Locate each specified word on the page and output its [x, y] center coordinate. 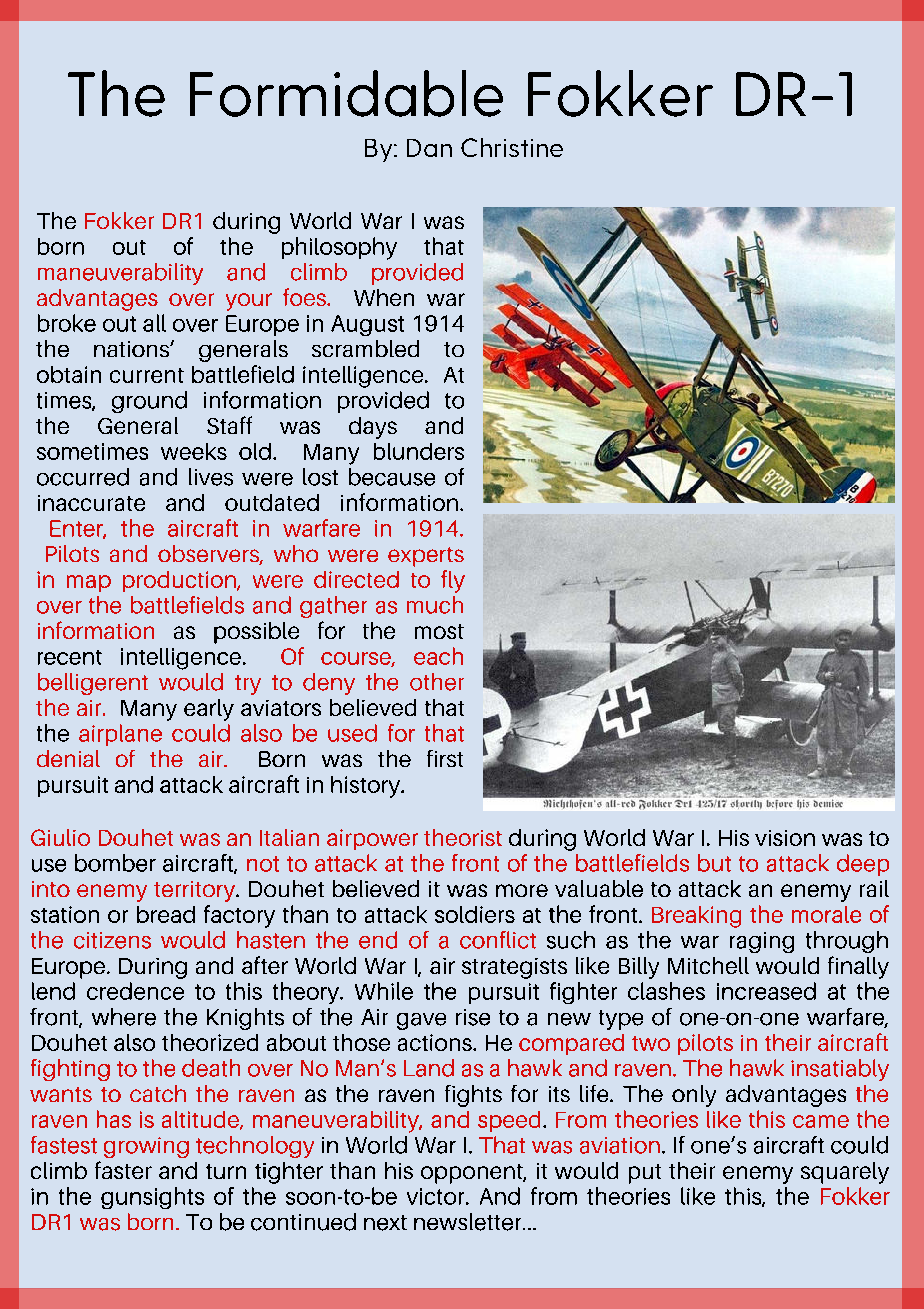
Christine [512, 147]
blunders [419, 451]
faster [123, 1170]
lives [211, 477]
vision [785, 838]
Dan [429, 148]
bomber [115, 863]
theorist [463, 837]
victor [437, 1196]
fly [453, 581]
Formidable [346, 93]
